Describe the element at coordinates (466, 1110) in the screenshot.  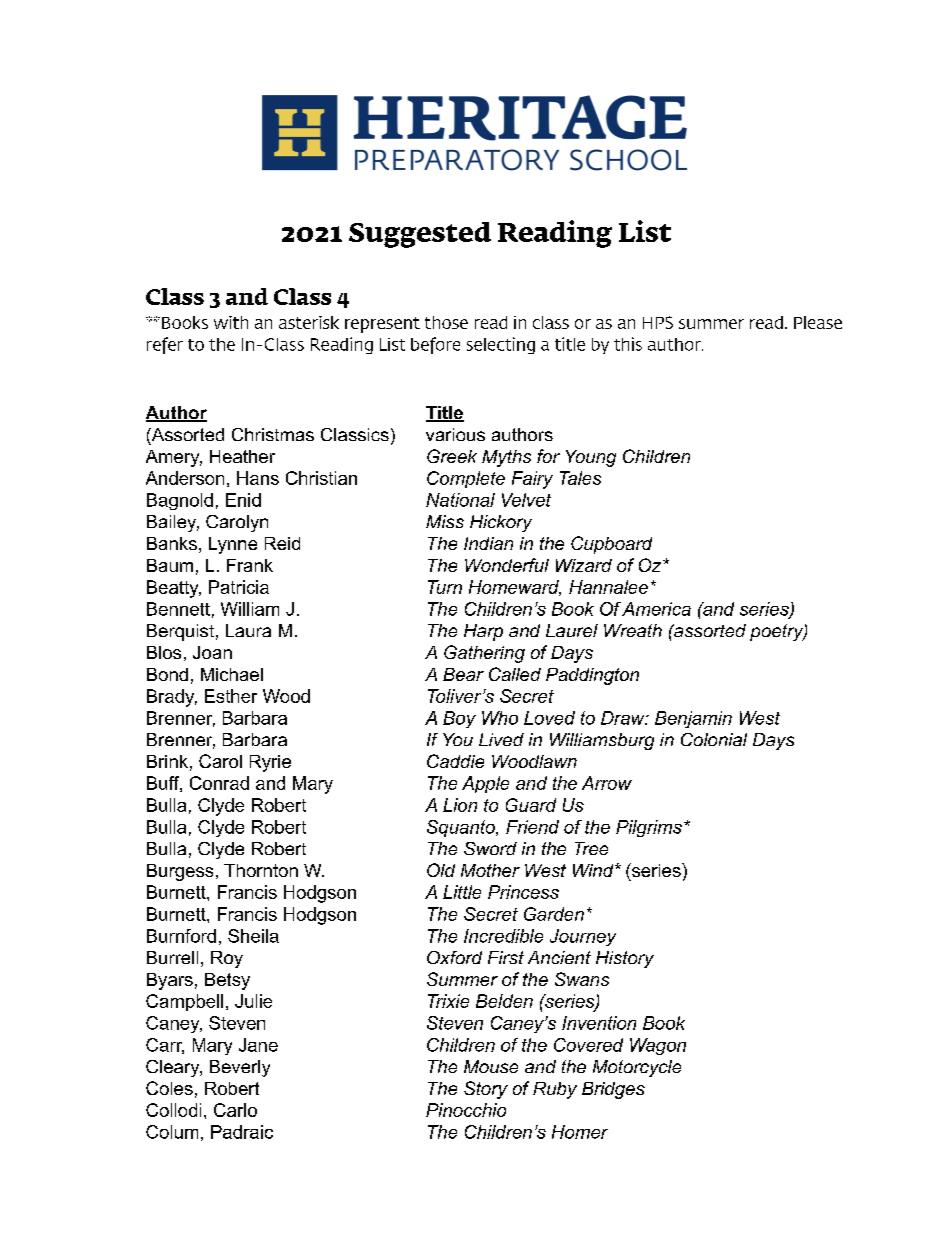
I see `Pinocchio` at that location.
